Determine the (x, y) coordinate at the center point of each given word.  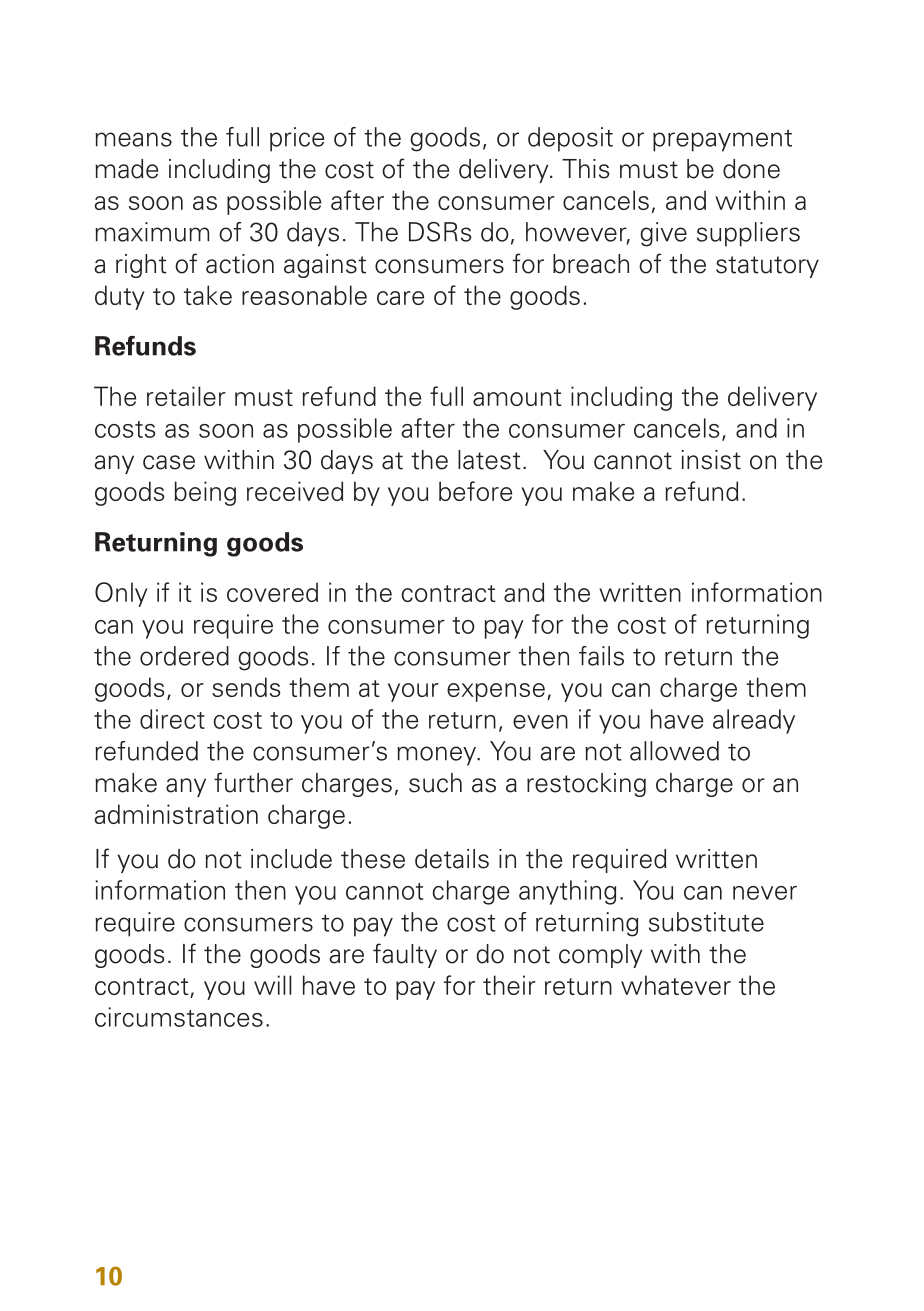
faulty (405, 955)
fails (601, 656)
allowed (674, 751)
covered (272, 592)
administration (176, 814)
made (126, 169)
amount (517, 397)
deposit (570, 139)
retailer (186, 396)
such (435, 783)
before (475, 491)
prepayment (722, 140)
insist (711, 460)
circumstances (179, 1017)
